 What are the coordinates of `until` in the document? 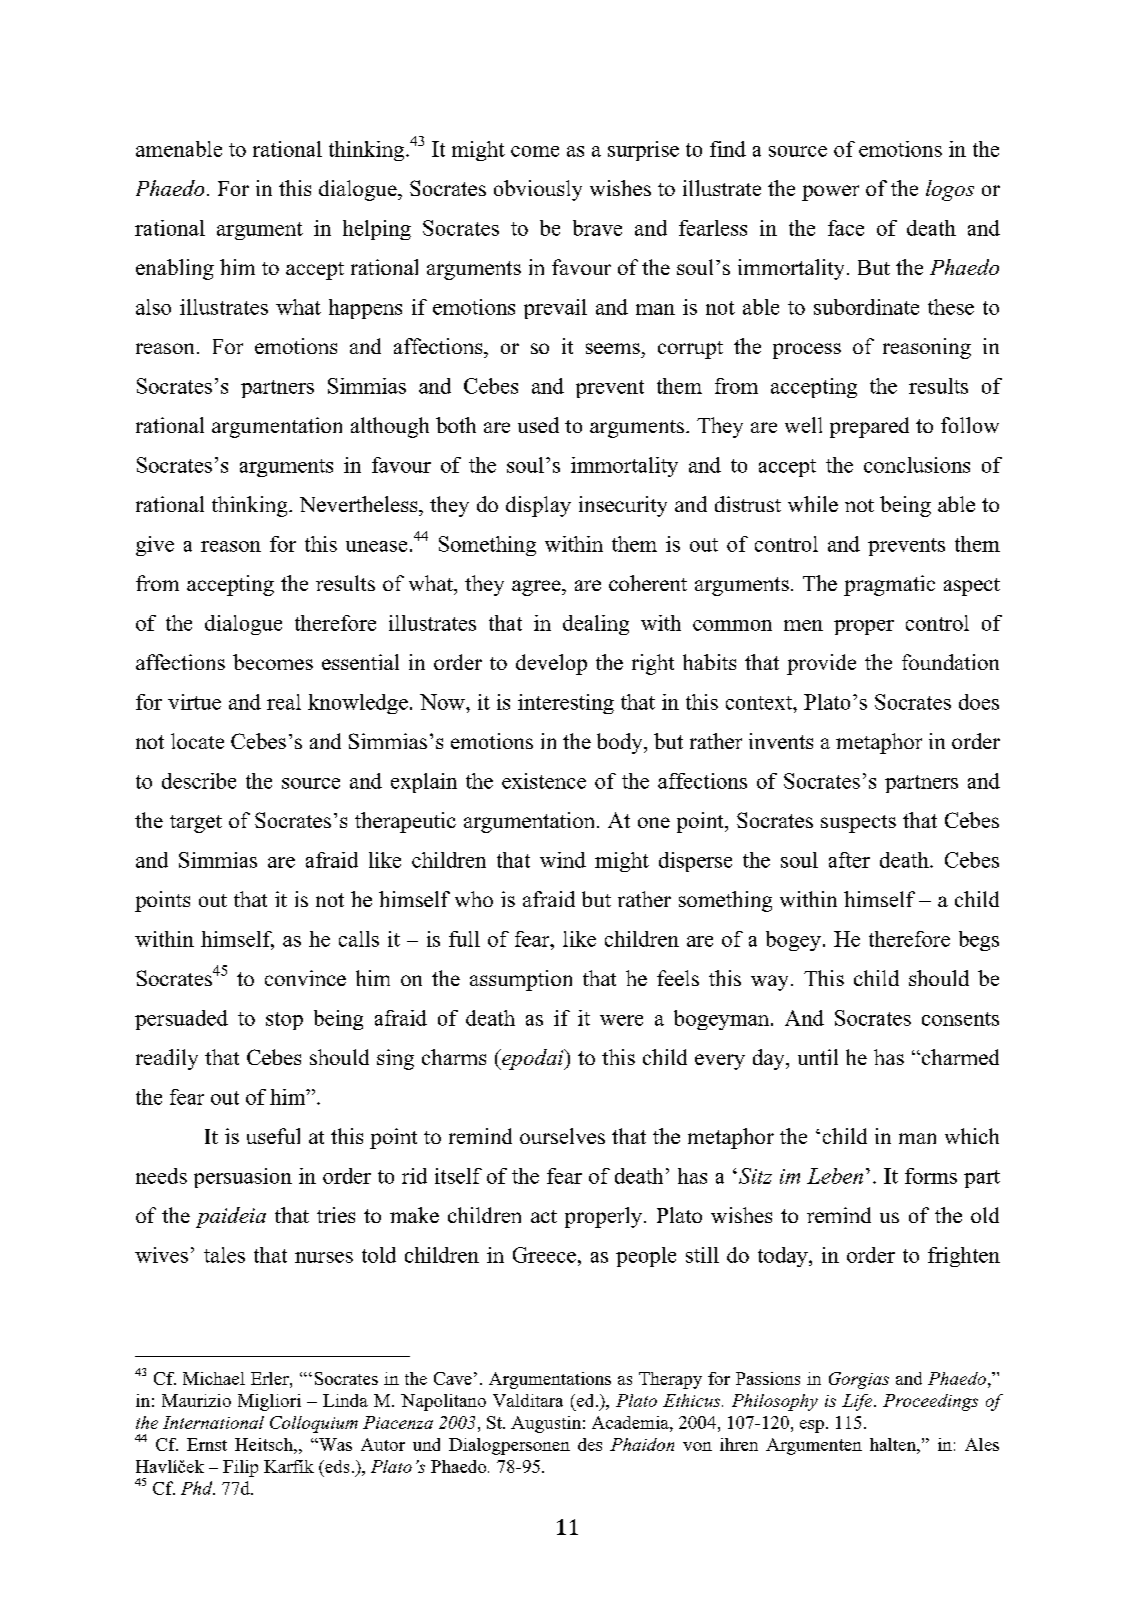 It's located at (818, 1057).
